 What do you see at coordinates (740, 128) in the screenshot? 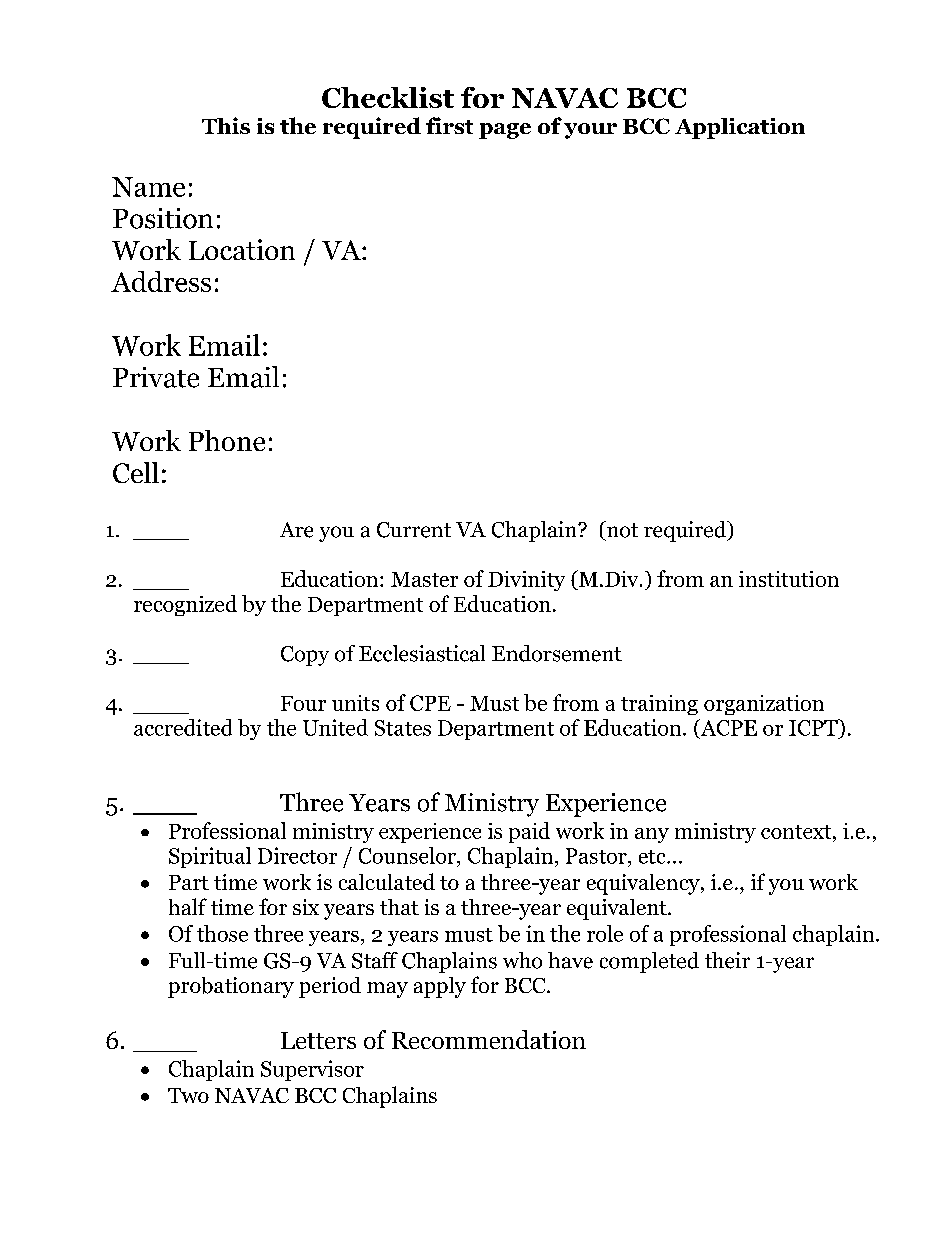
I see `Application` at bounding box center [740, 128].
